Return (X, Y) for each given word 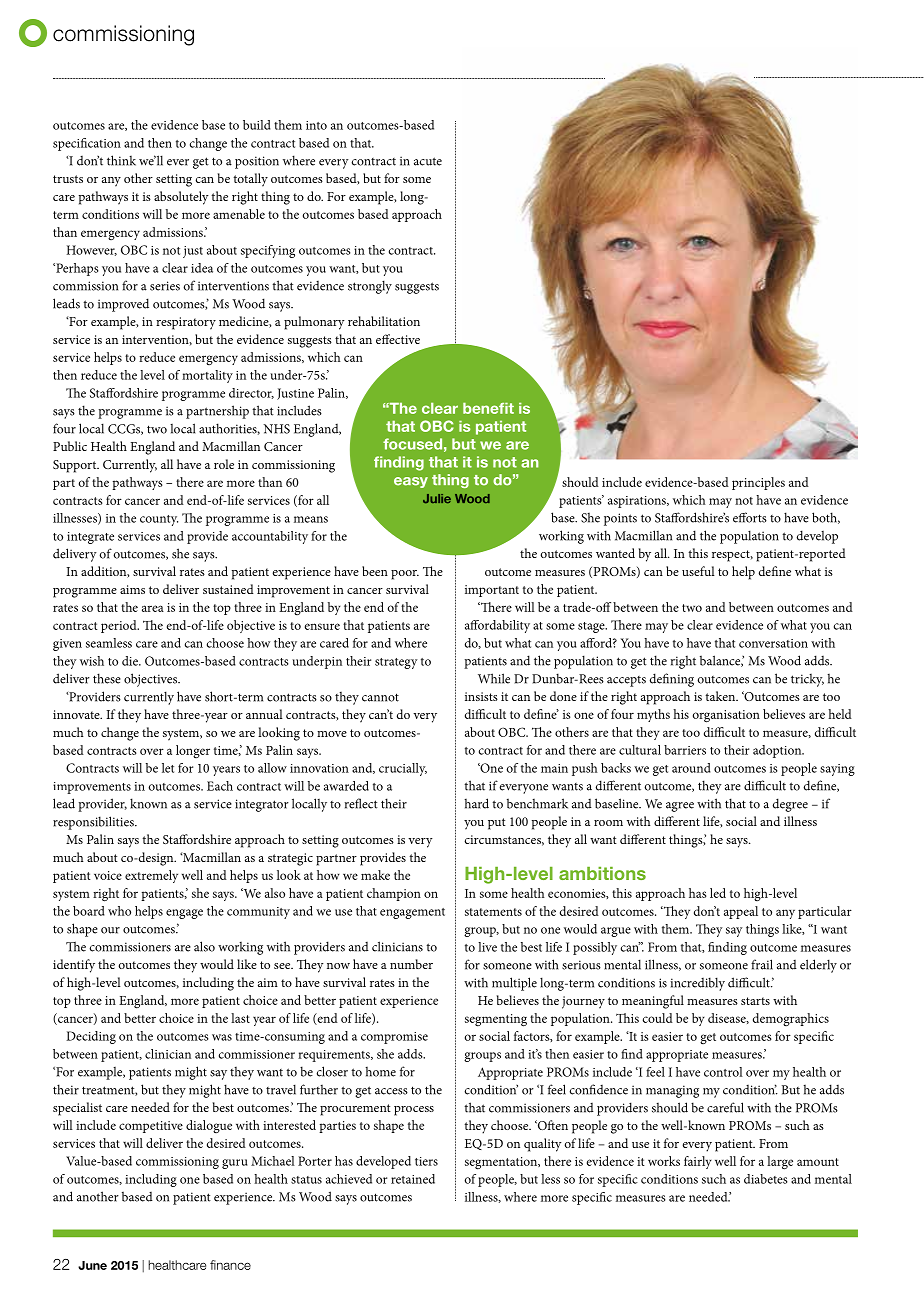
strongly (370, 287)
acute (428, 161)
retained (413, 1179)
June (92, 1265)
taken (721, 696)
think (121, 160)
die (131, 661)
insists (481, 696)
